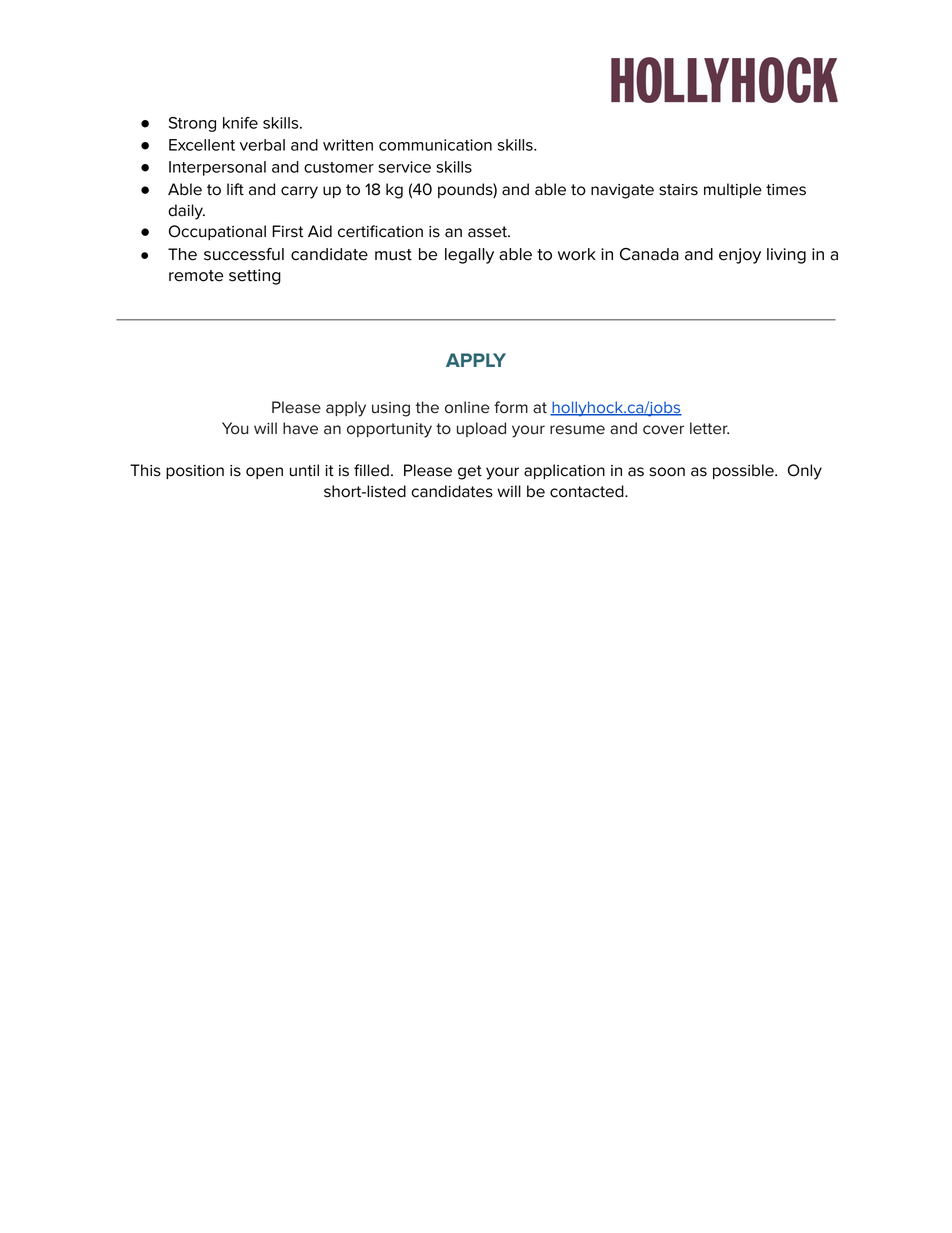 The image size is (952, 1233). Describe the element at coordinates (240, 123) in the screenshot. I see `knife` at that location.
